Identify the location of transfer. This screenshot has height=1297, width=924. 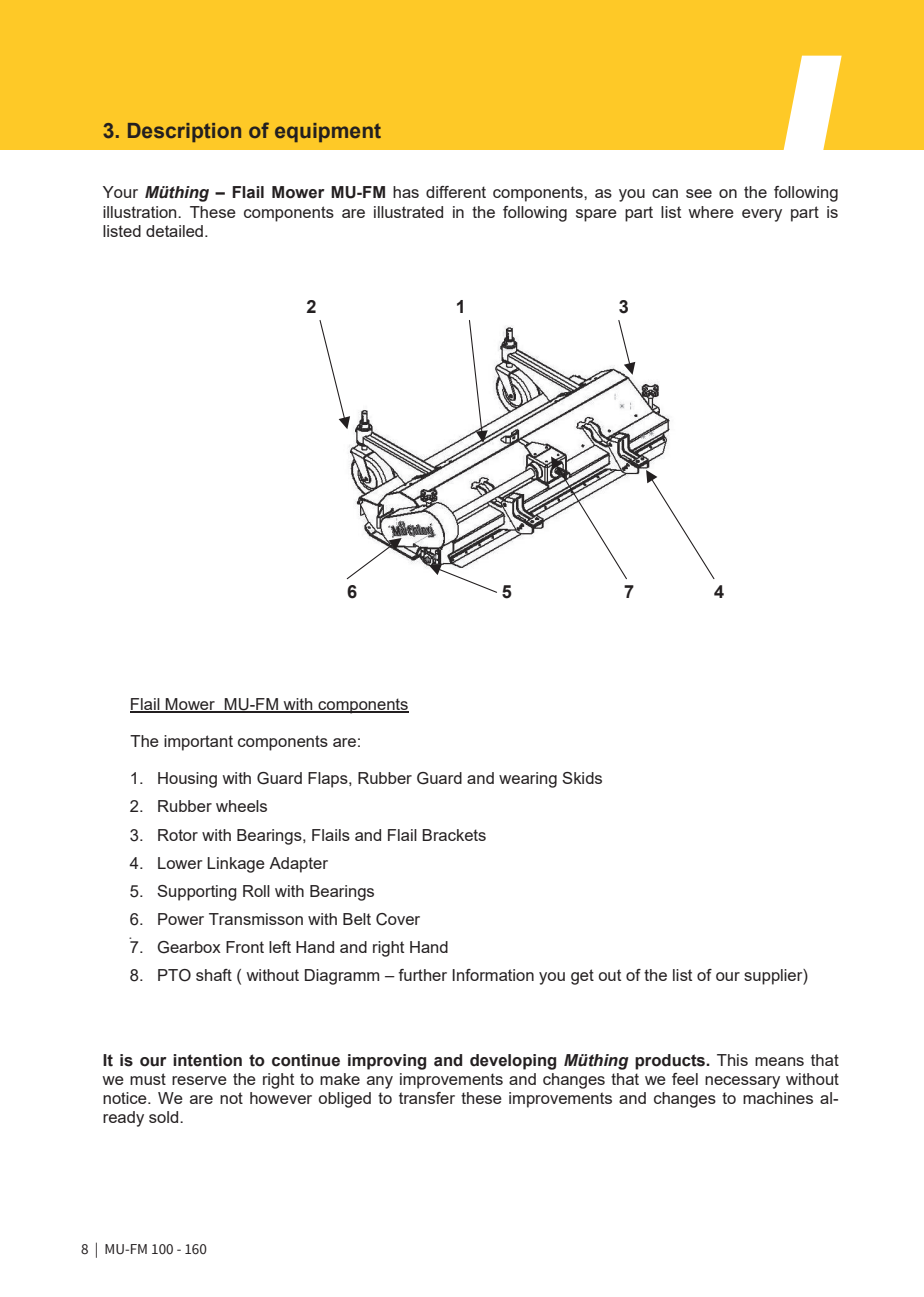
(427, 1098).
